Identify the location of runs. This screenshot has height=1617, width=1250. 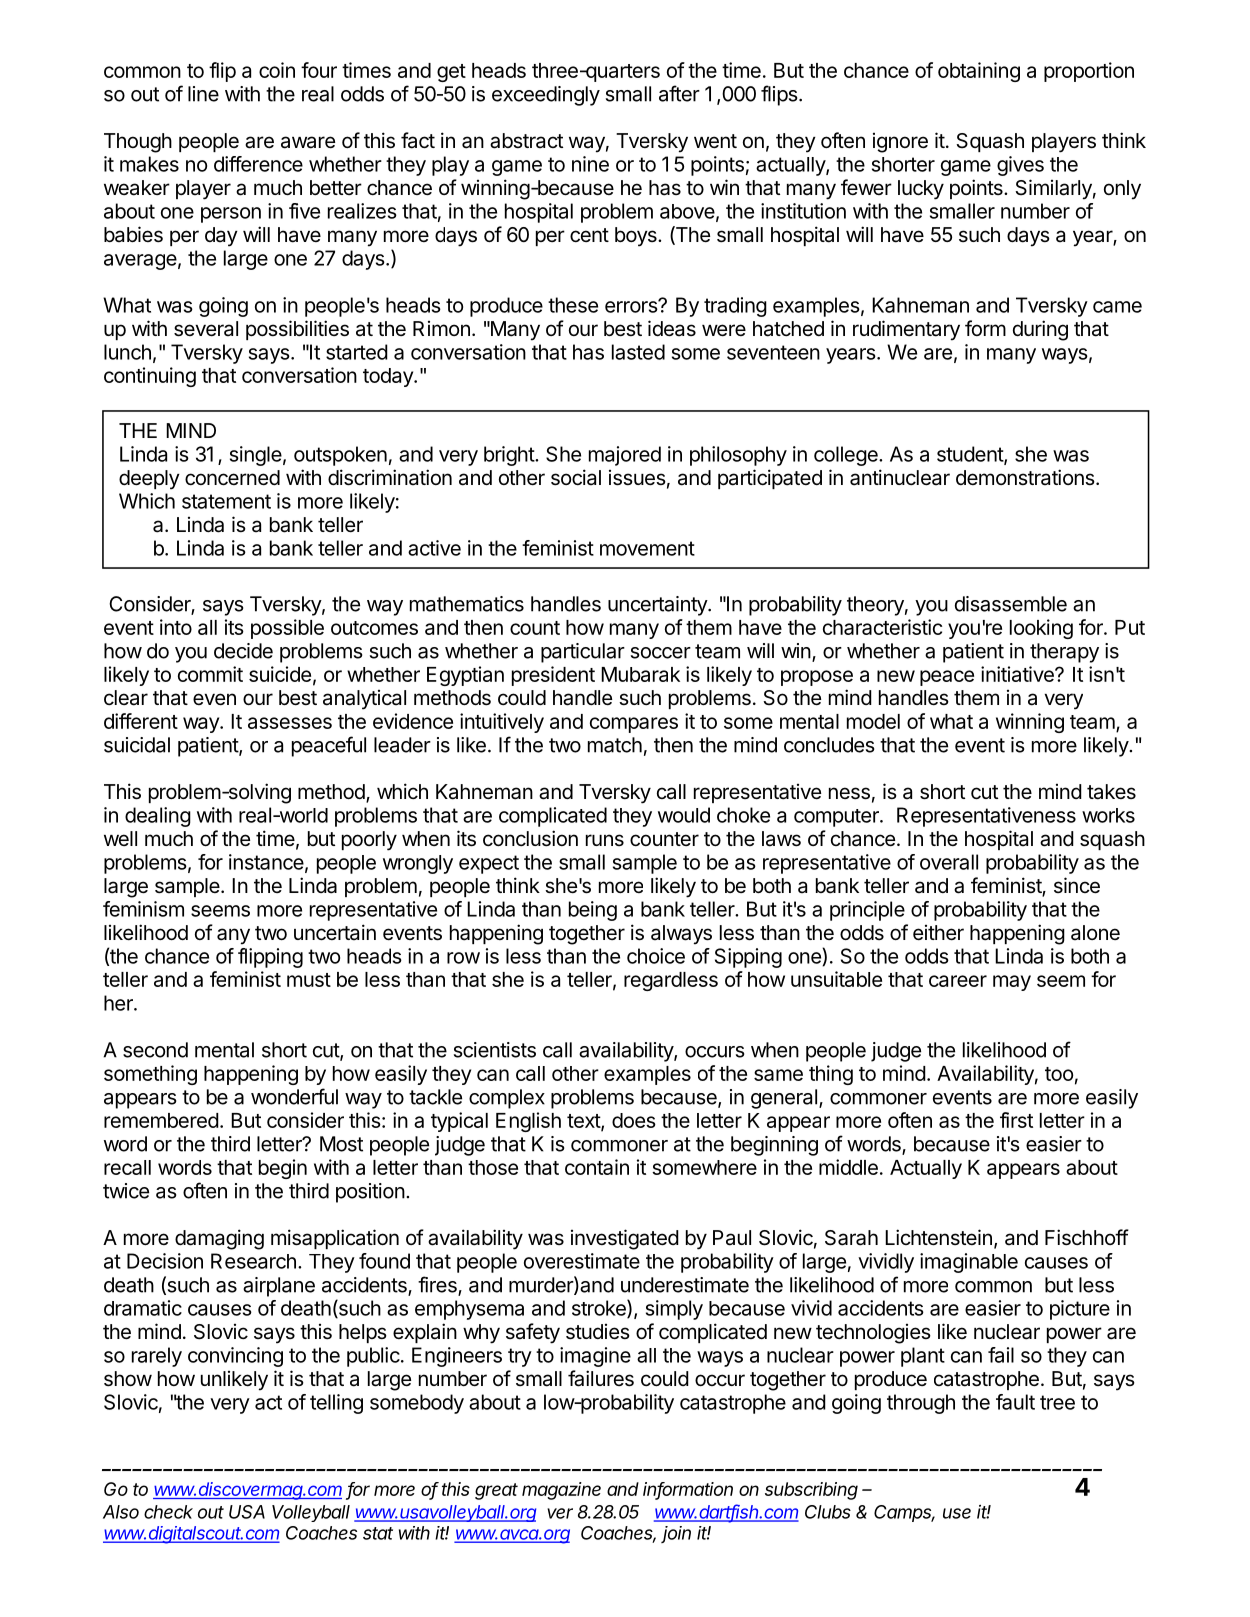
(605, 840).
